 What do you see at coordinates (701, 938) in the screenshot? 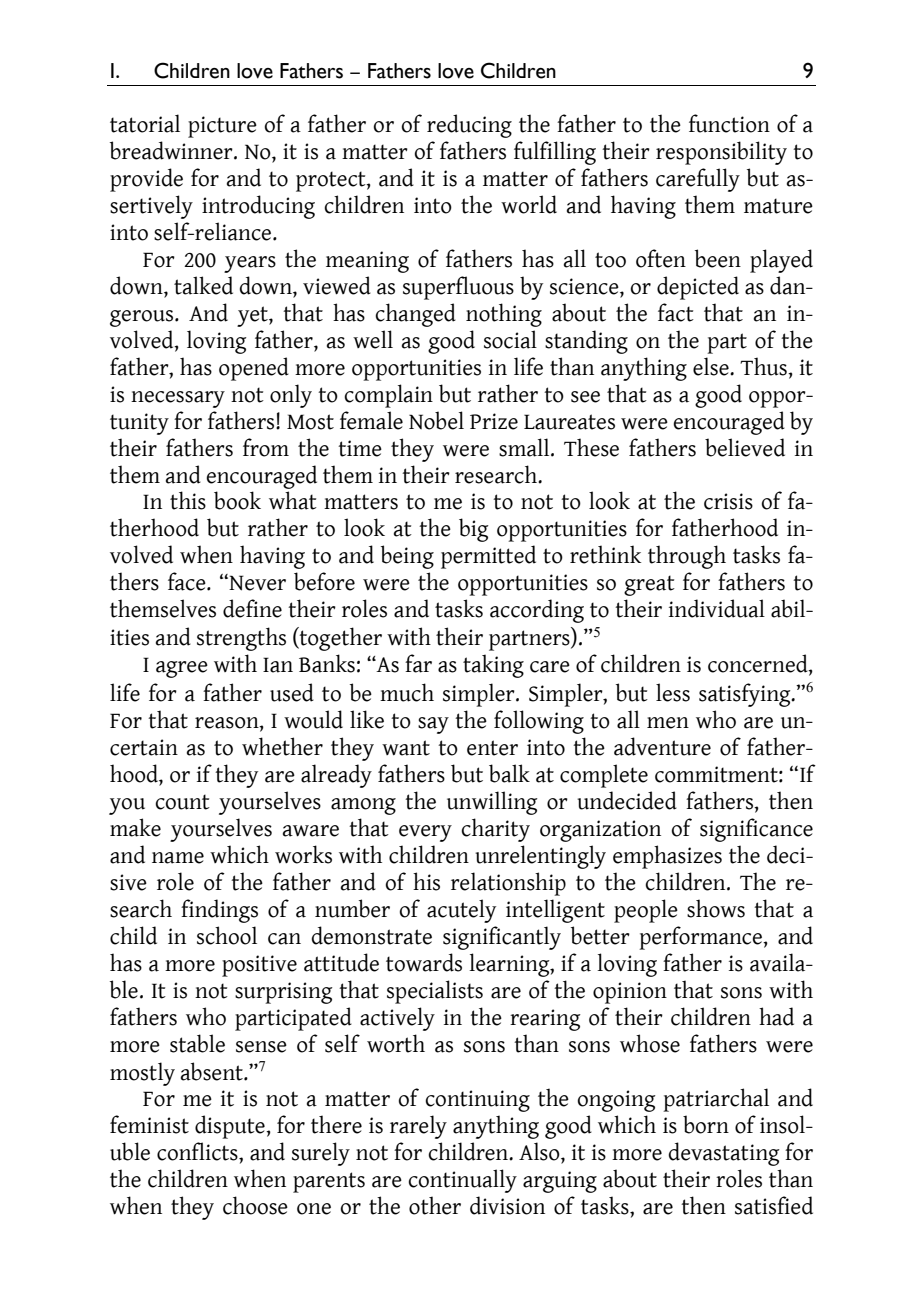
I see `performance` at bounding box center [701, 938].
